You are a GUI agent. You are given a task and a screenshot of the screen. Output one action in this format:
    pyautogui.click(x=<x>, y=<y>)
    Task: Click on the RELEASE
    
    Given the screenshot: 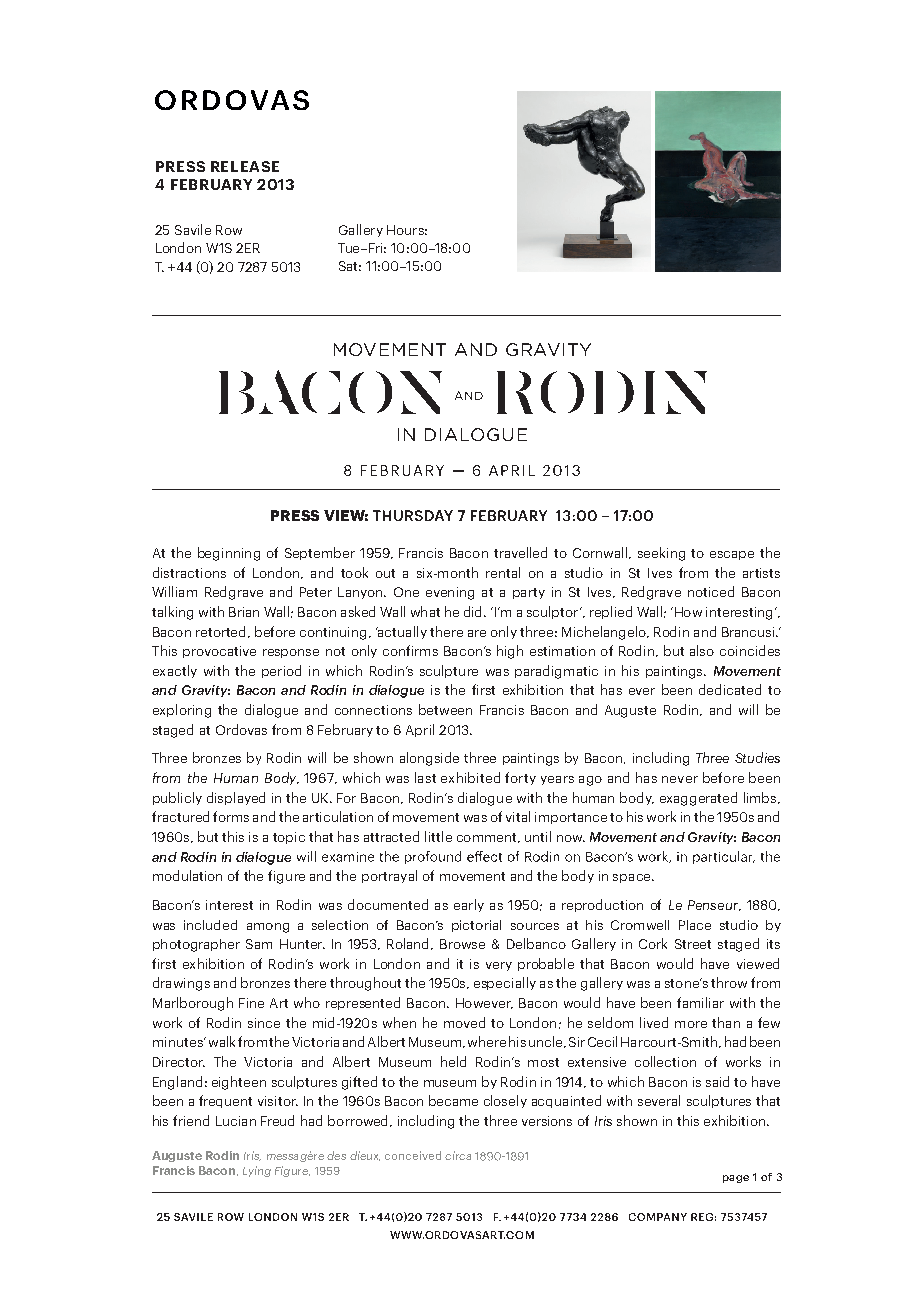 What is the action you would take?
    pyautogui.click(x=245, y=166)
